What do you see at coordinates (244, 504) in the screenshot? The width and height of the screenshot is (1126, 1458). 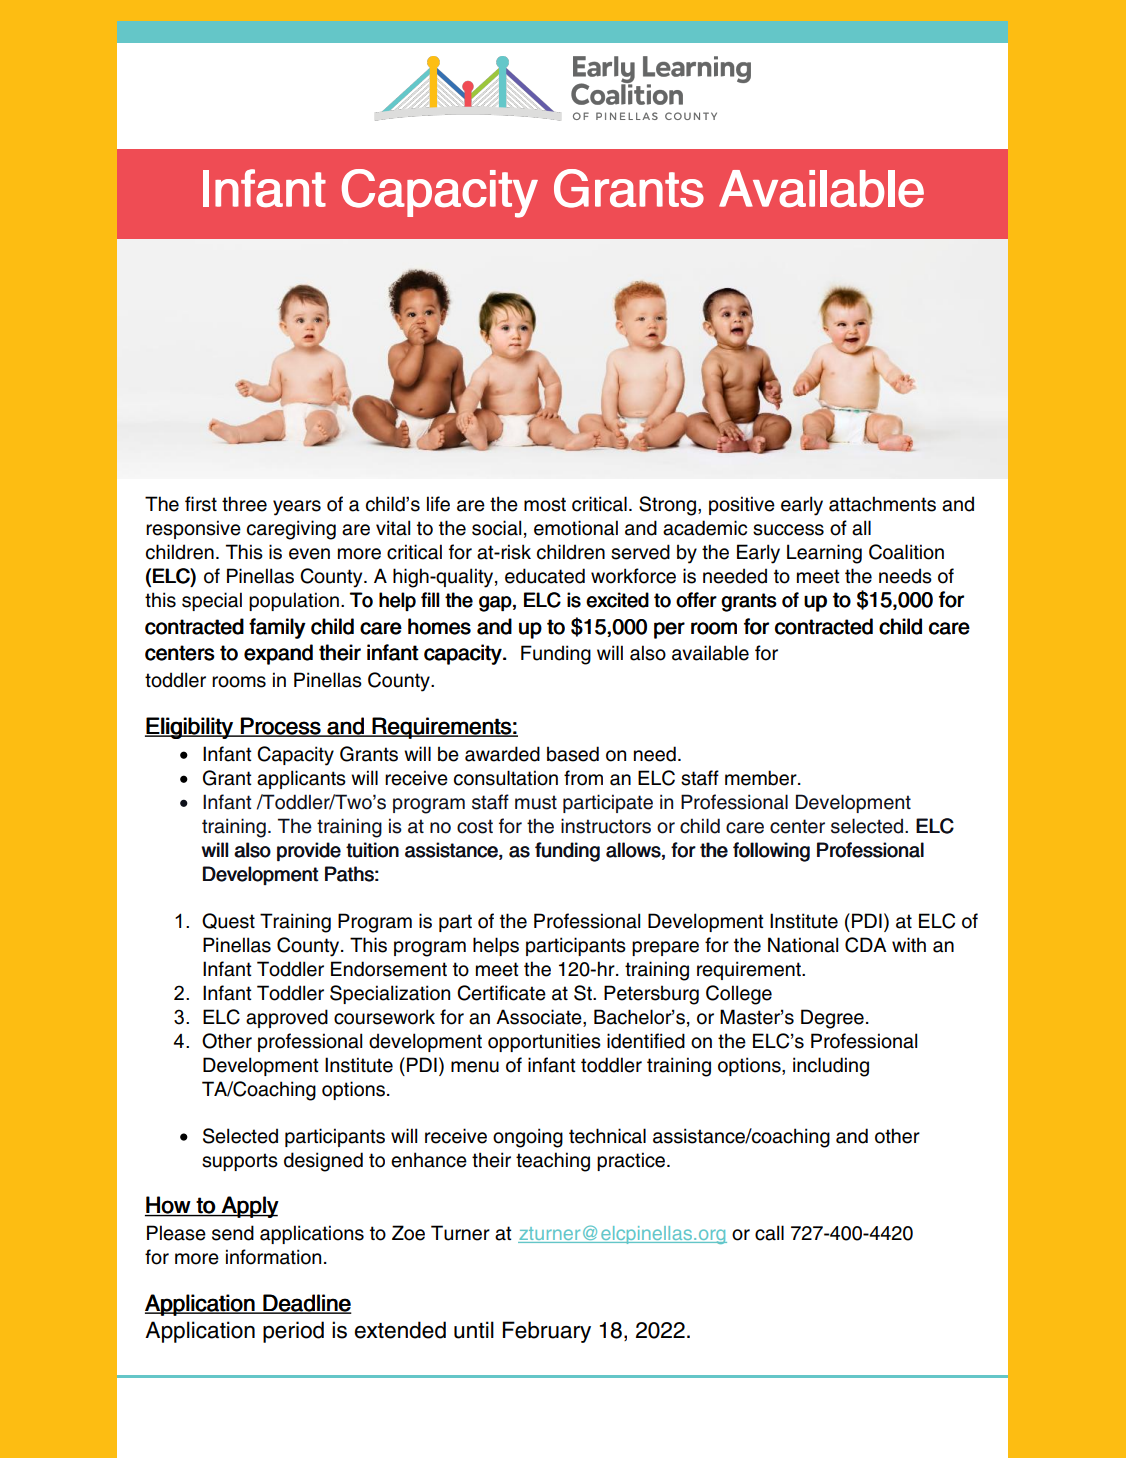 I see `three` at bounding box center [244, 504].
